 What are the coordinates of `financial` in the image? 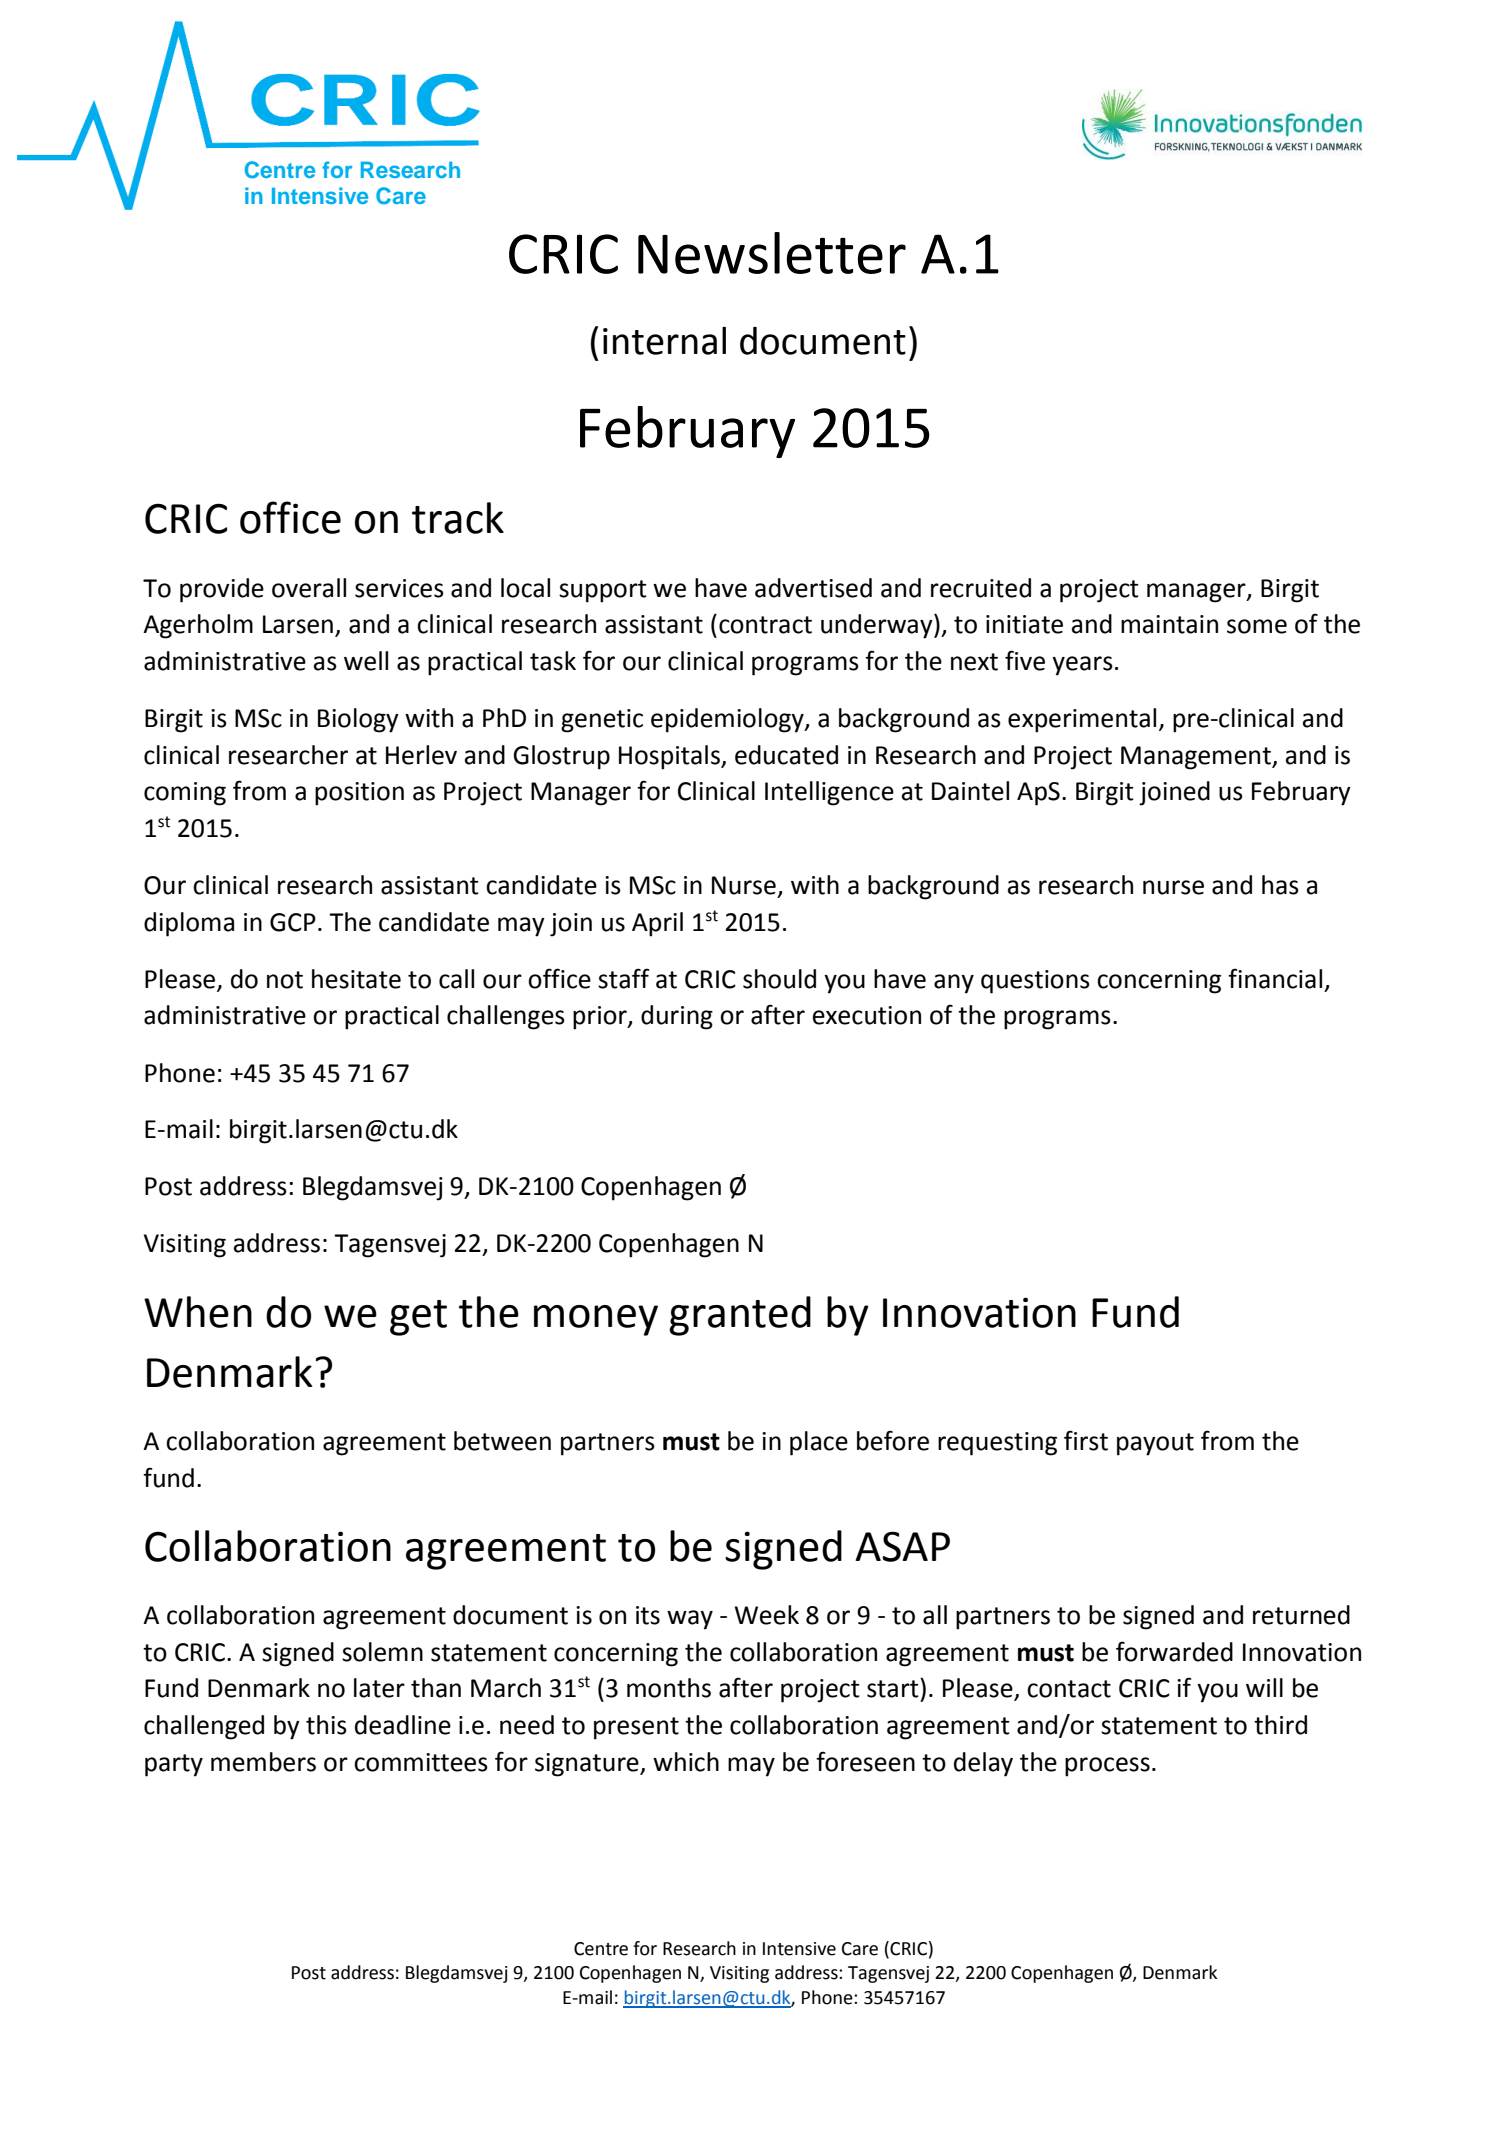 It's located at (1275, 978).
